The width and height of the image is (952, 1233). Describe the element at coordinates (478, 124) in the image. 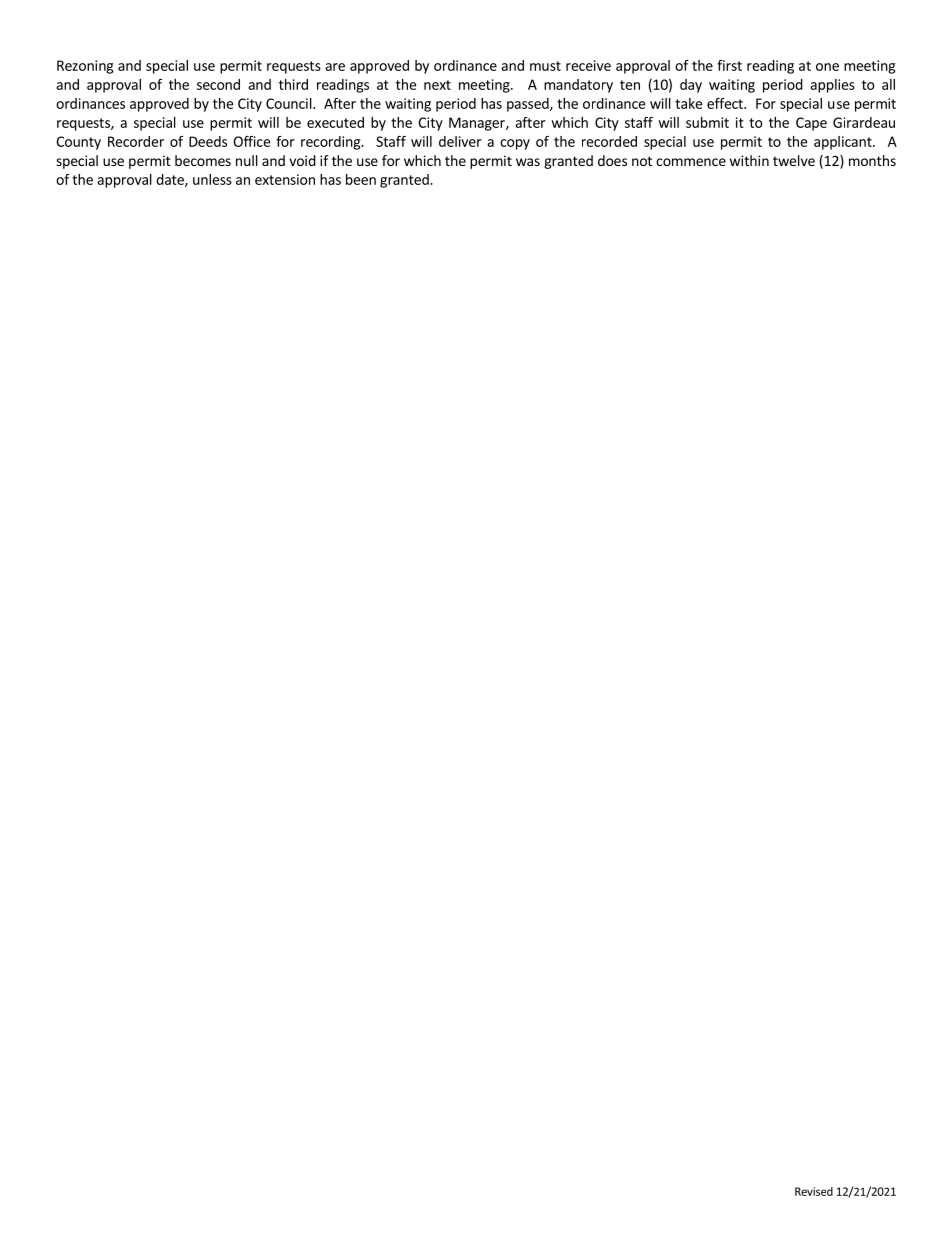

I see `Manager` at that location.
